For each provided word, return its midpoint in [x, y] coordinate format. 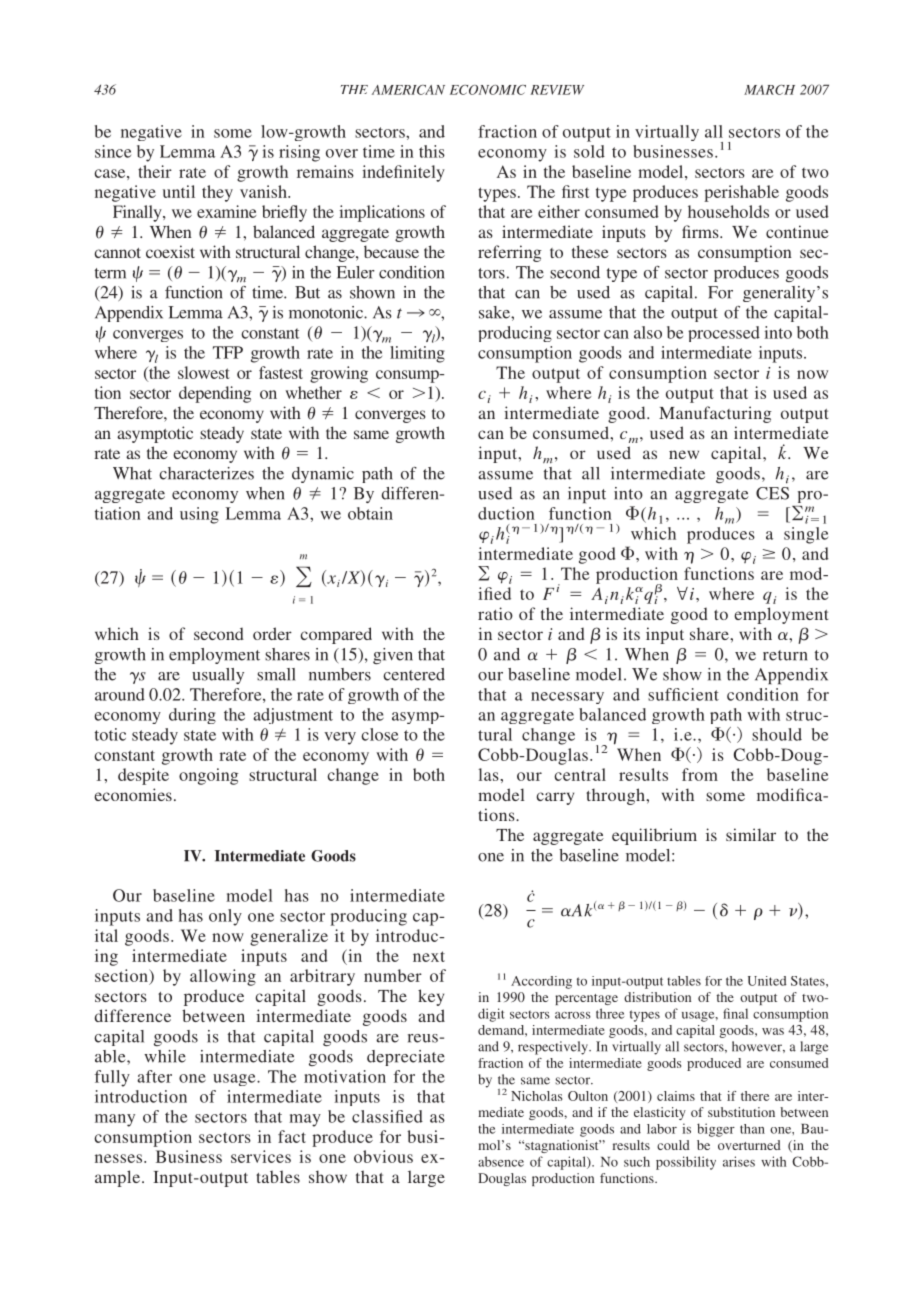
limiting [417, 354]
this [432, 151]
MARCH [769, 90]
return [785, 655]
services [261, 1156]
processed [724, 334]
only [225, 917]
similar [751, 834]
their [155, 171]
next [429, 956]
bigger [716, 1130]
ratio [495, 613]
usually [218, 676]
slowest [204, 372]
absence [501, 1161]
